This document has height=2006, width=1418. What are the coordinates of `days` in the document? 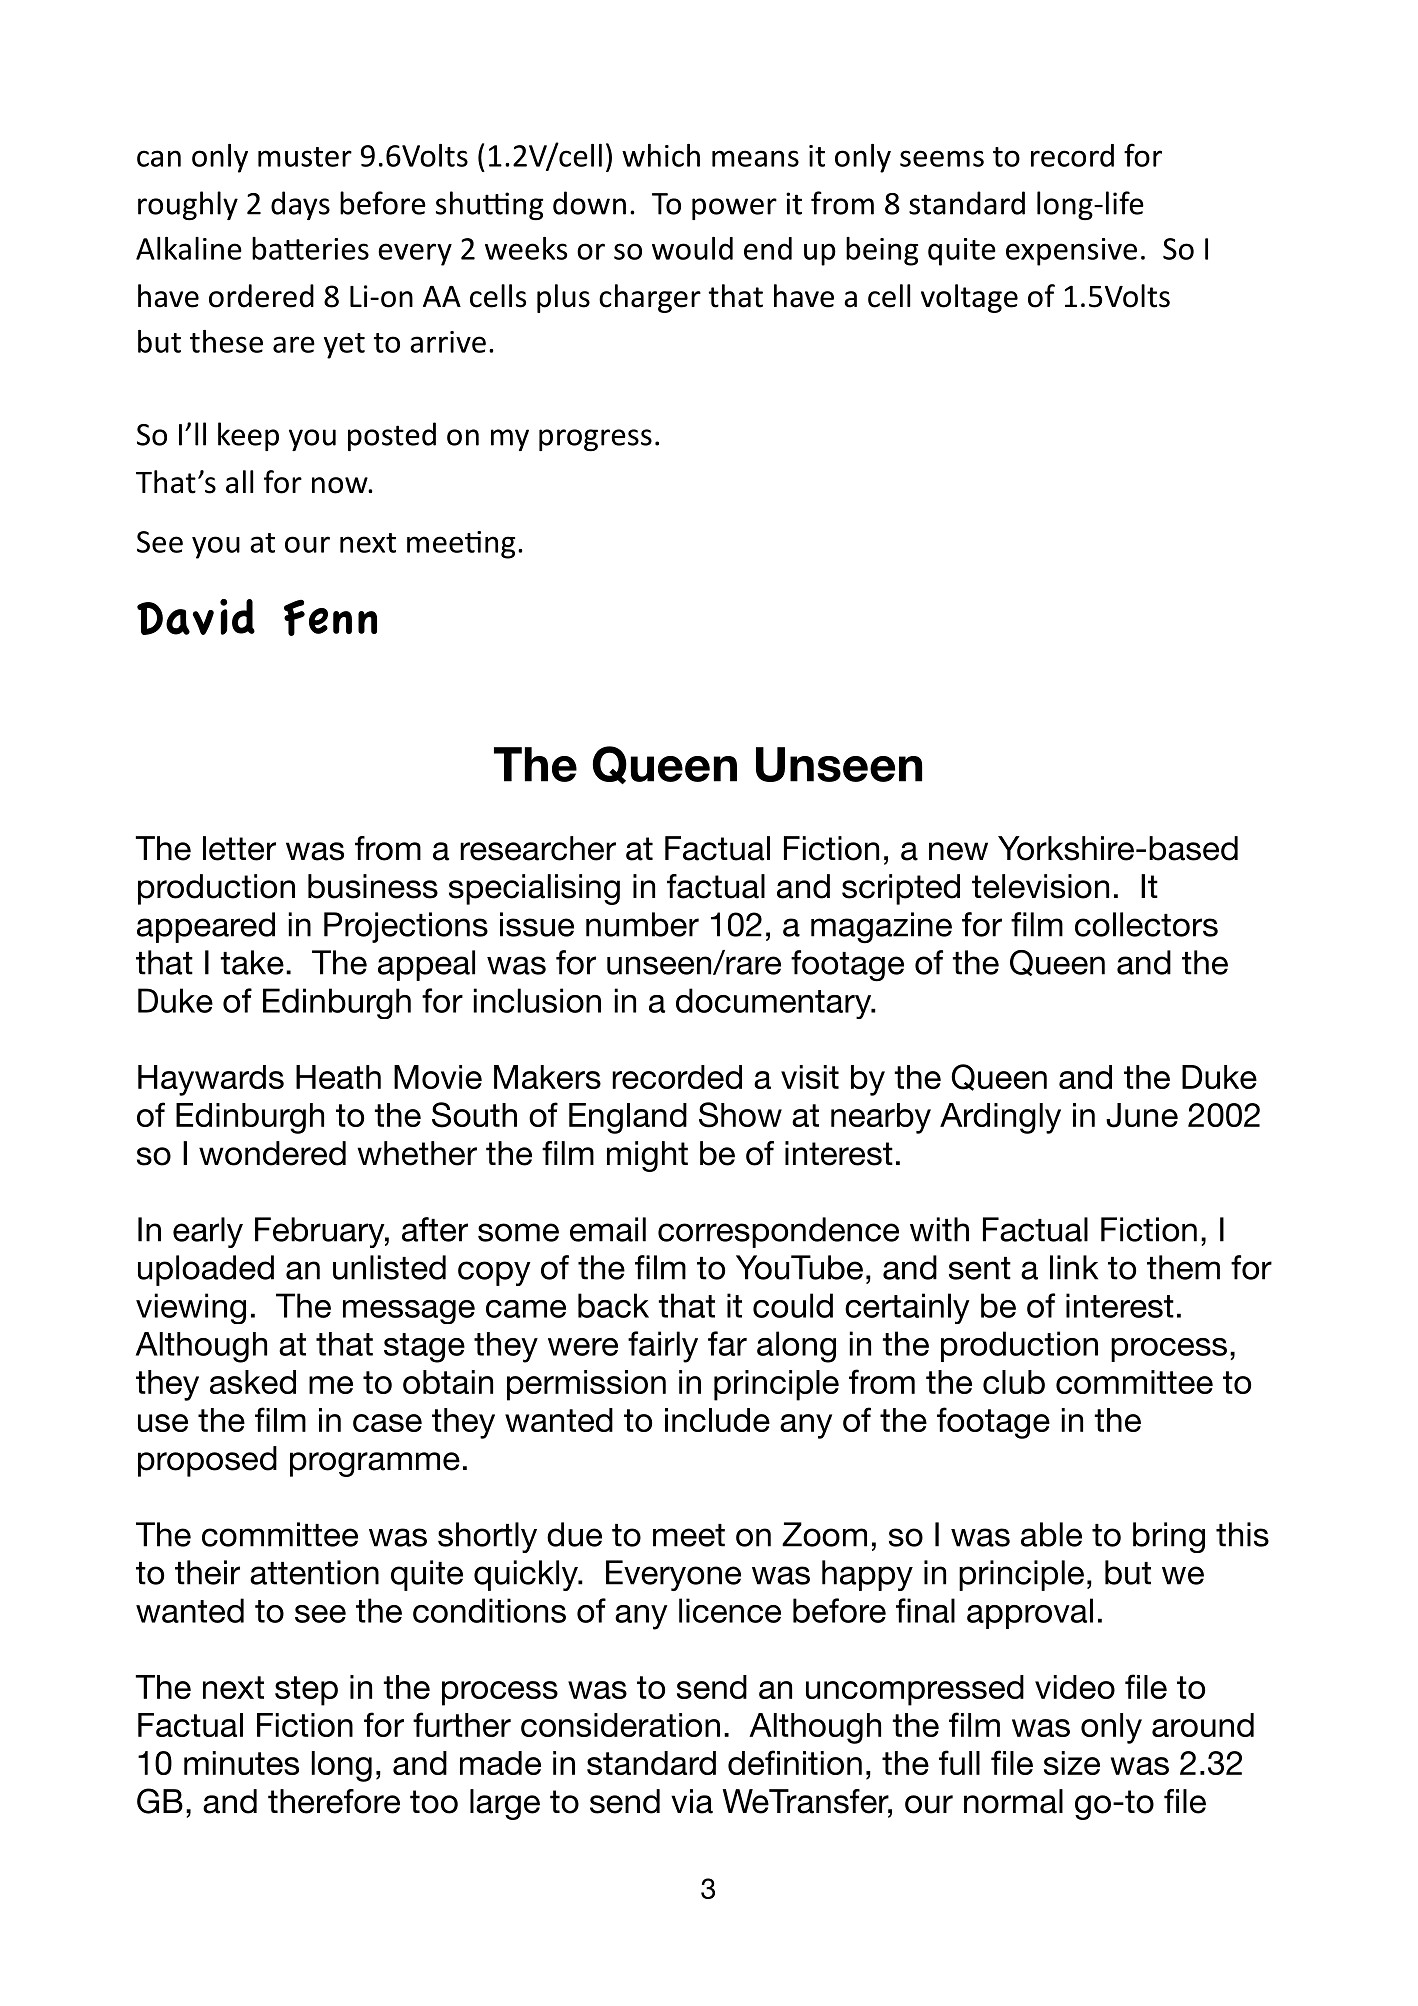 It's located at (300, 205).
